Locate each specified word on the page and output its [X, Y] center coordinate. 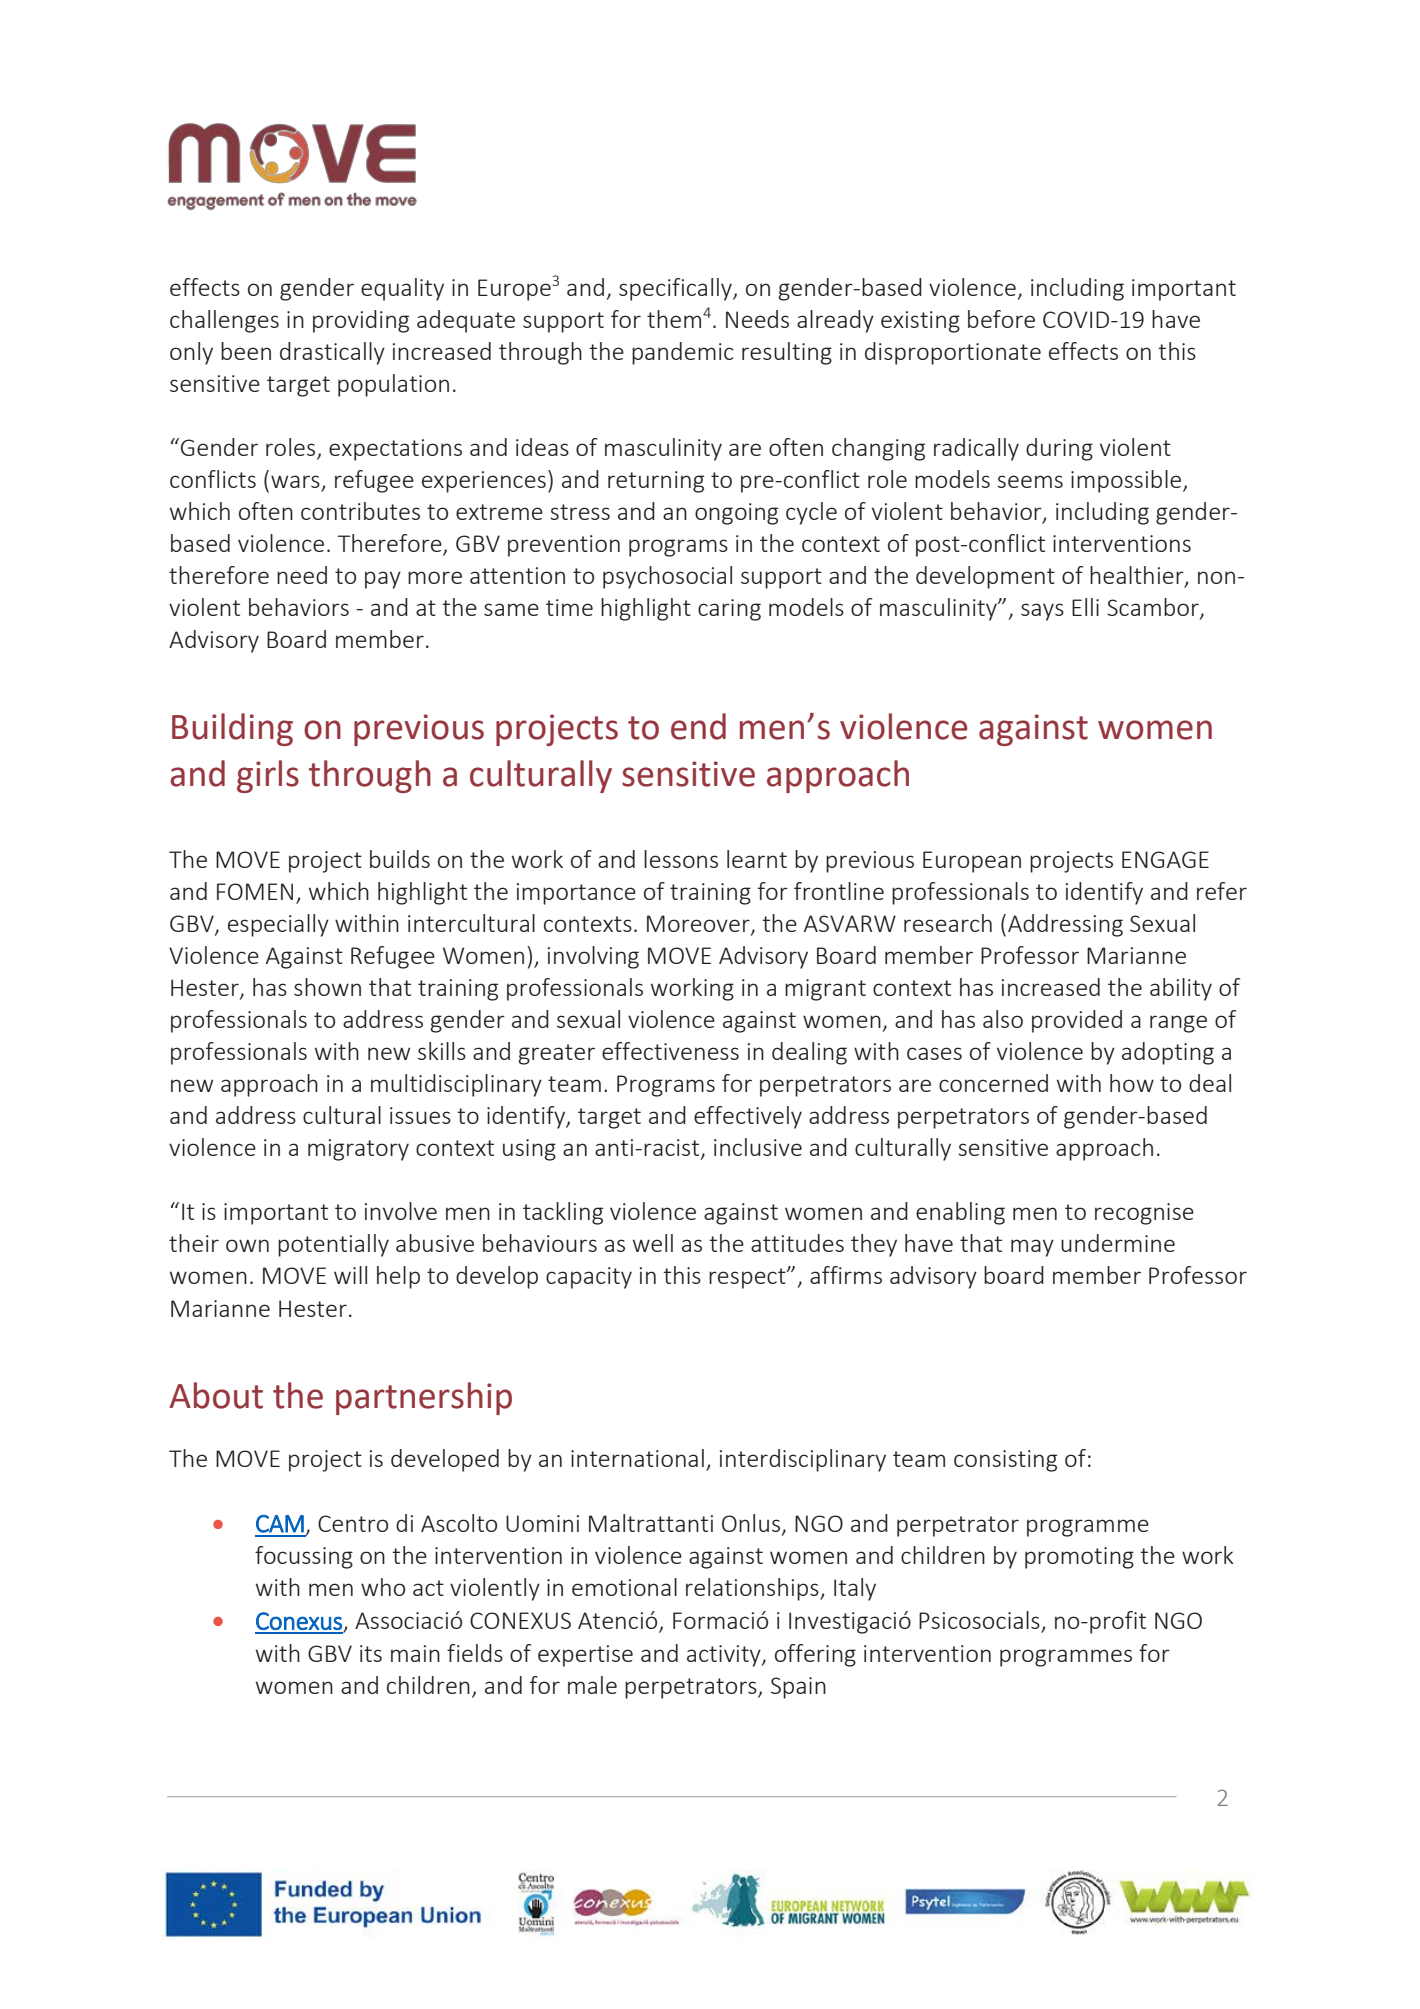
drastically [332, 353]
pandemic [683, 353]
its [371, 1653]
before [1001, 319]
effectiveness [670, 1051]
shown [327, 987]
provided [1077, 1021]
